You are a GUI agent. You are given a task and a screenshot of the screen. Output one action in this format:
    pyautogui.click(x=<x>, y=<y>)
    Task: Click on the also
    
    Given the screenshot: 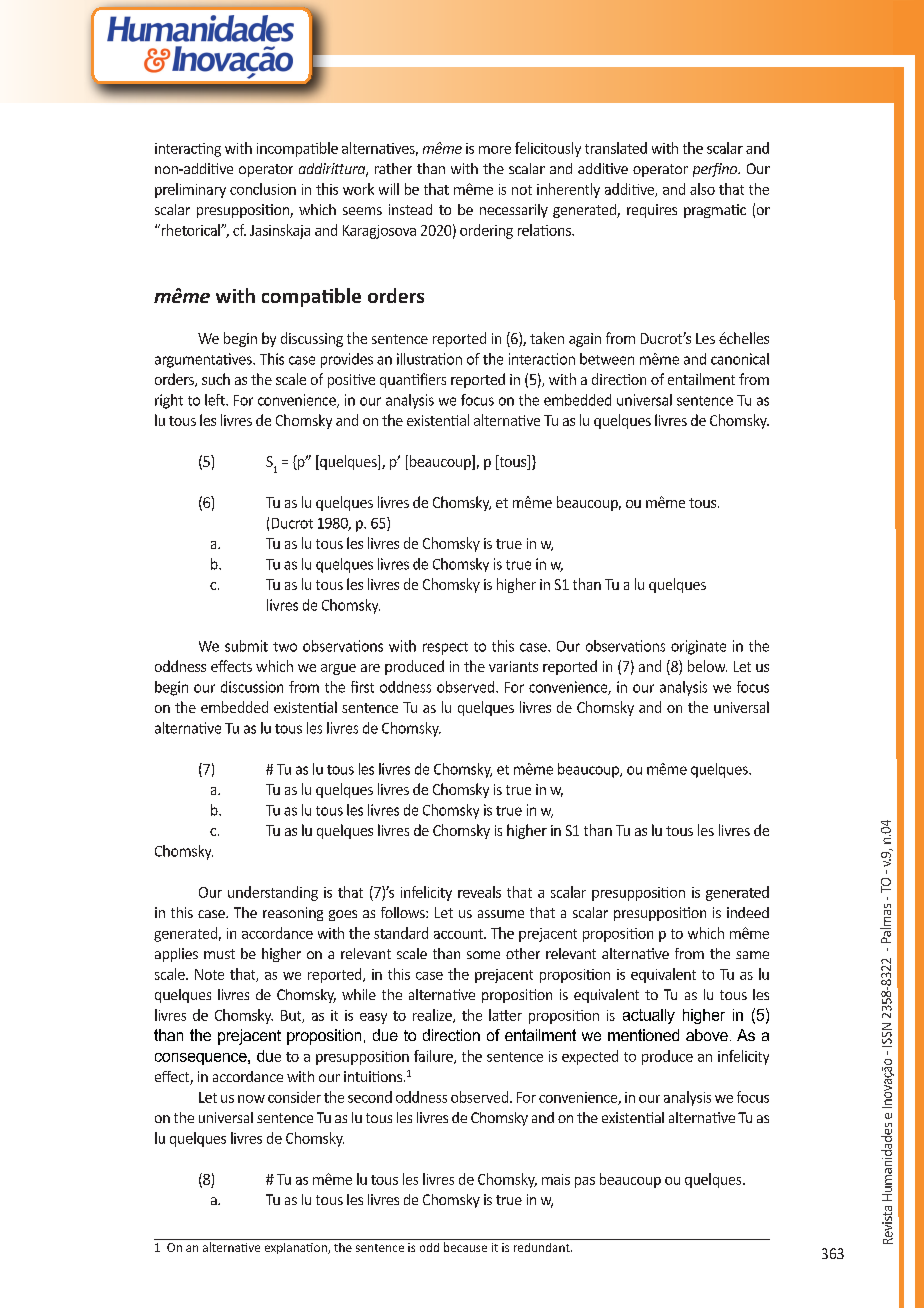 What is the action you would take?
    pyautogui.click(x=702, y=189)
